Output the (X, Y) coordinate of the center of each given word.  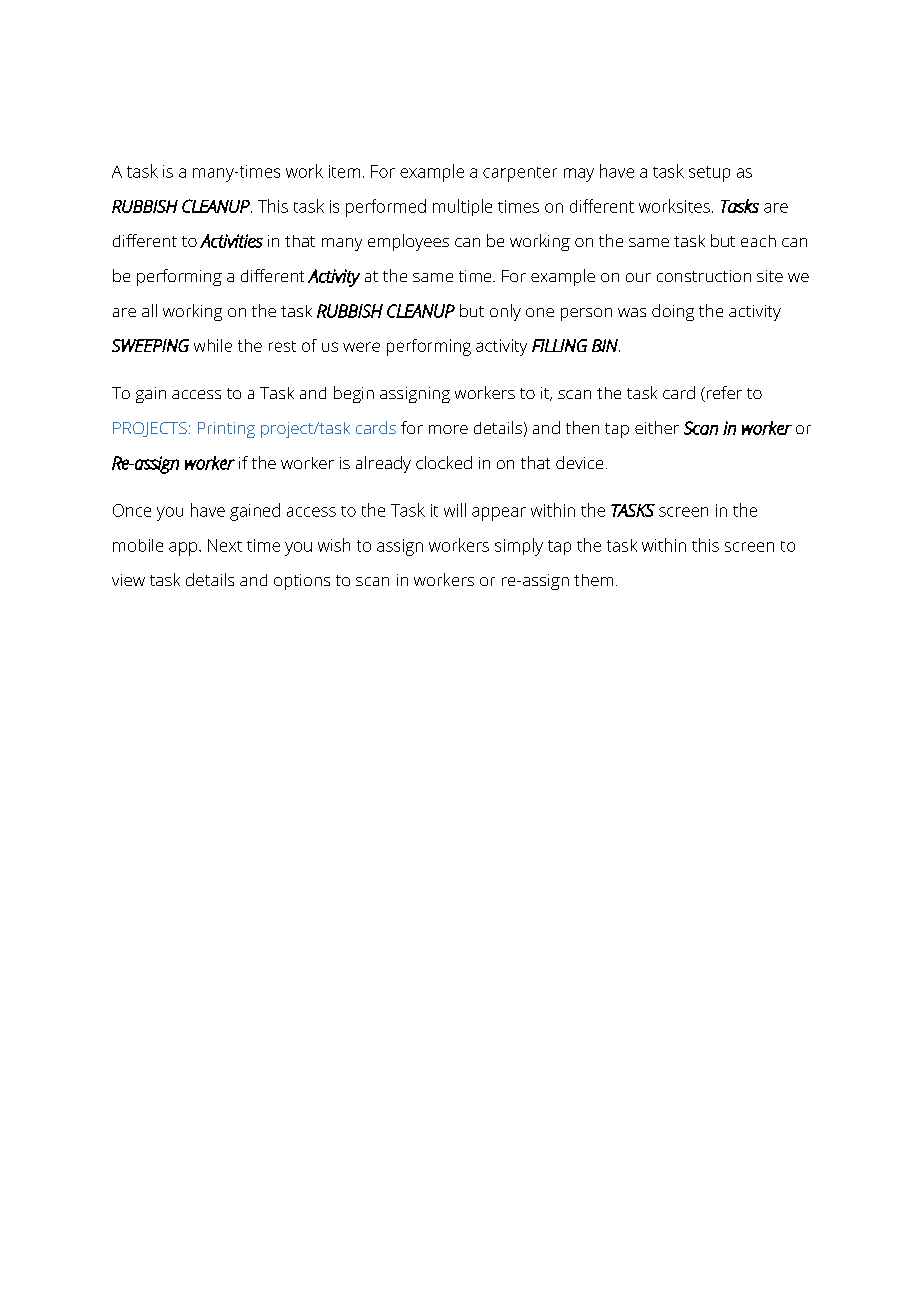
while (213, 345)
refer (723, 394)
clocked (444, 462)
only (505, 312)
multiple (462, 207)
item (344, 171)
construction (704, 276)
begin (354, 394)
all (149, 310)
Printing (226, 430)
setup (709, 174)
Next (225, 545)
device (579, 462)
